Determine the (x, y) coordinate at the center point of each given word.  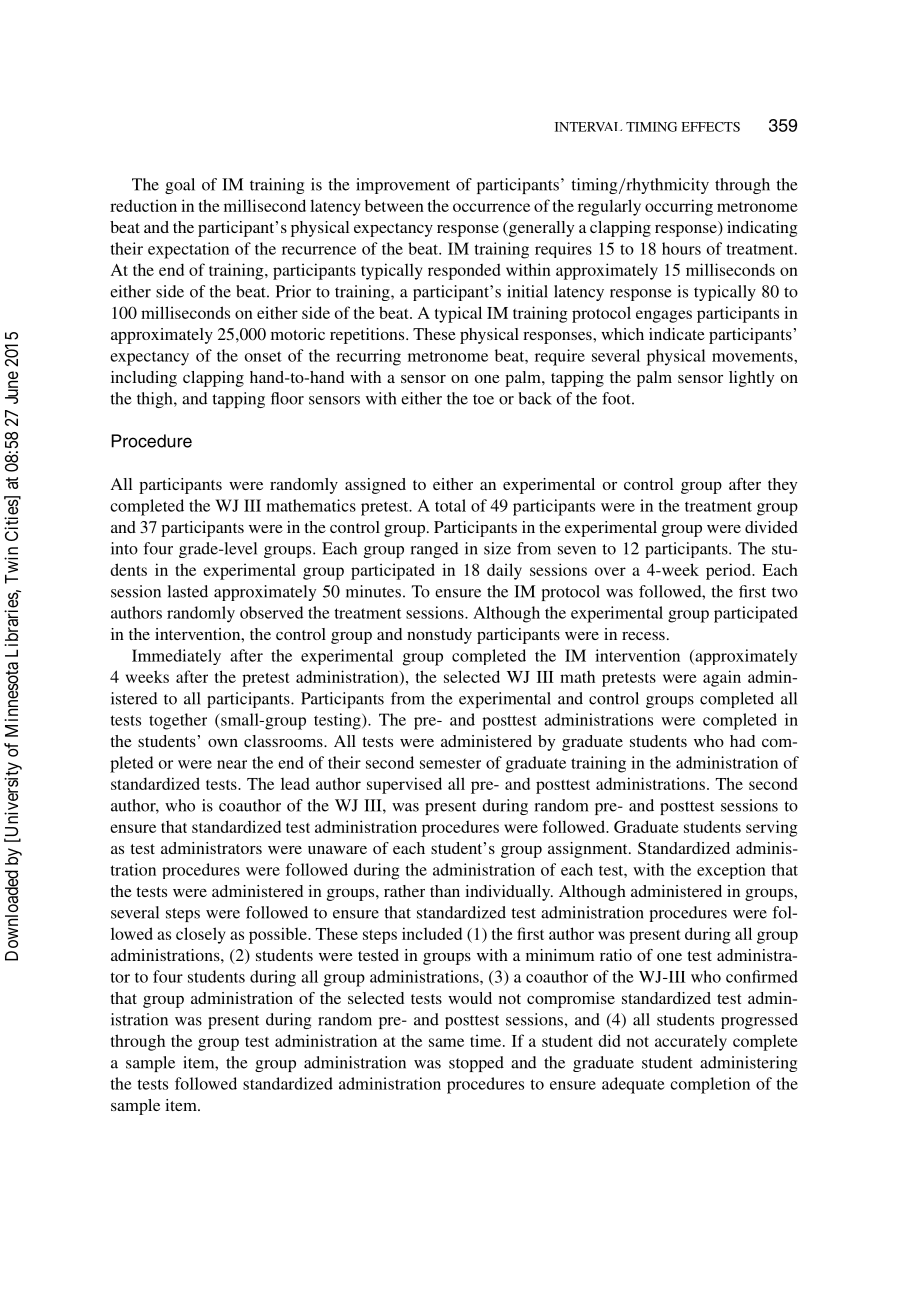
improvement (403, 186)
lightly (751, 379)
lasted (188, 591)
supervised (404, 785)
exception (731, 871)
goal (180, 186)
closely (200, 935)
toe (483, 399)
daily (504, 571)
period (730, 571)
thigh (156, 400)
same (446, 1042)
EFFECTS (710, 127)
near (232, 764)
